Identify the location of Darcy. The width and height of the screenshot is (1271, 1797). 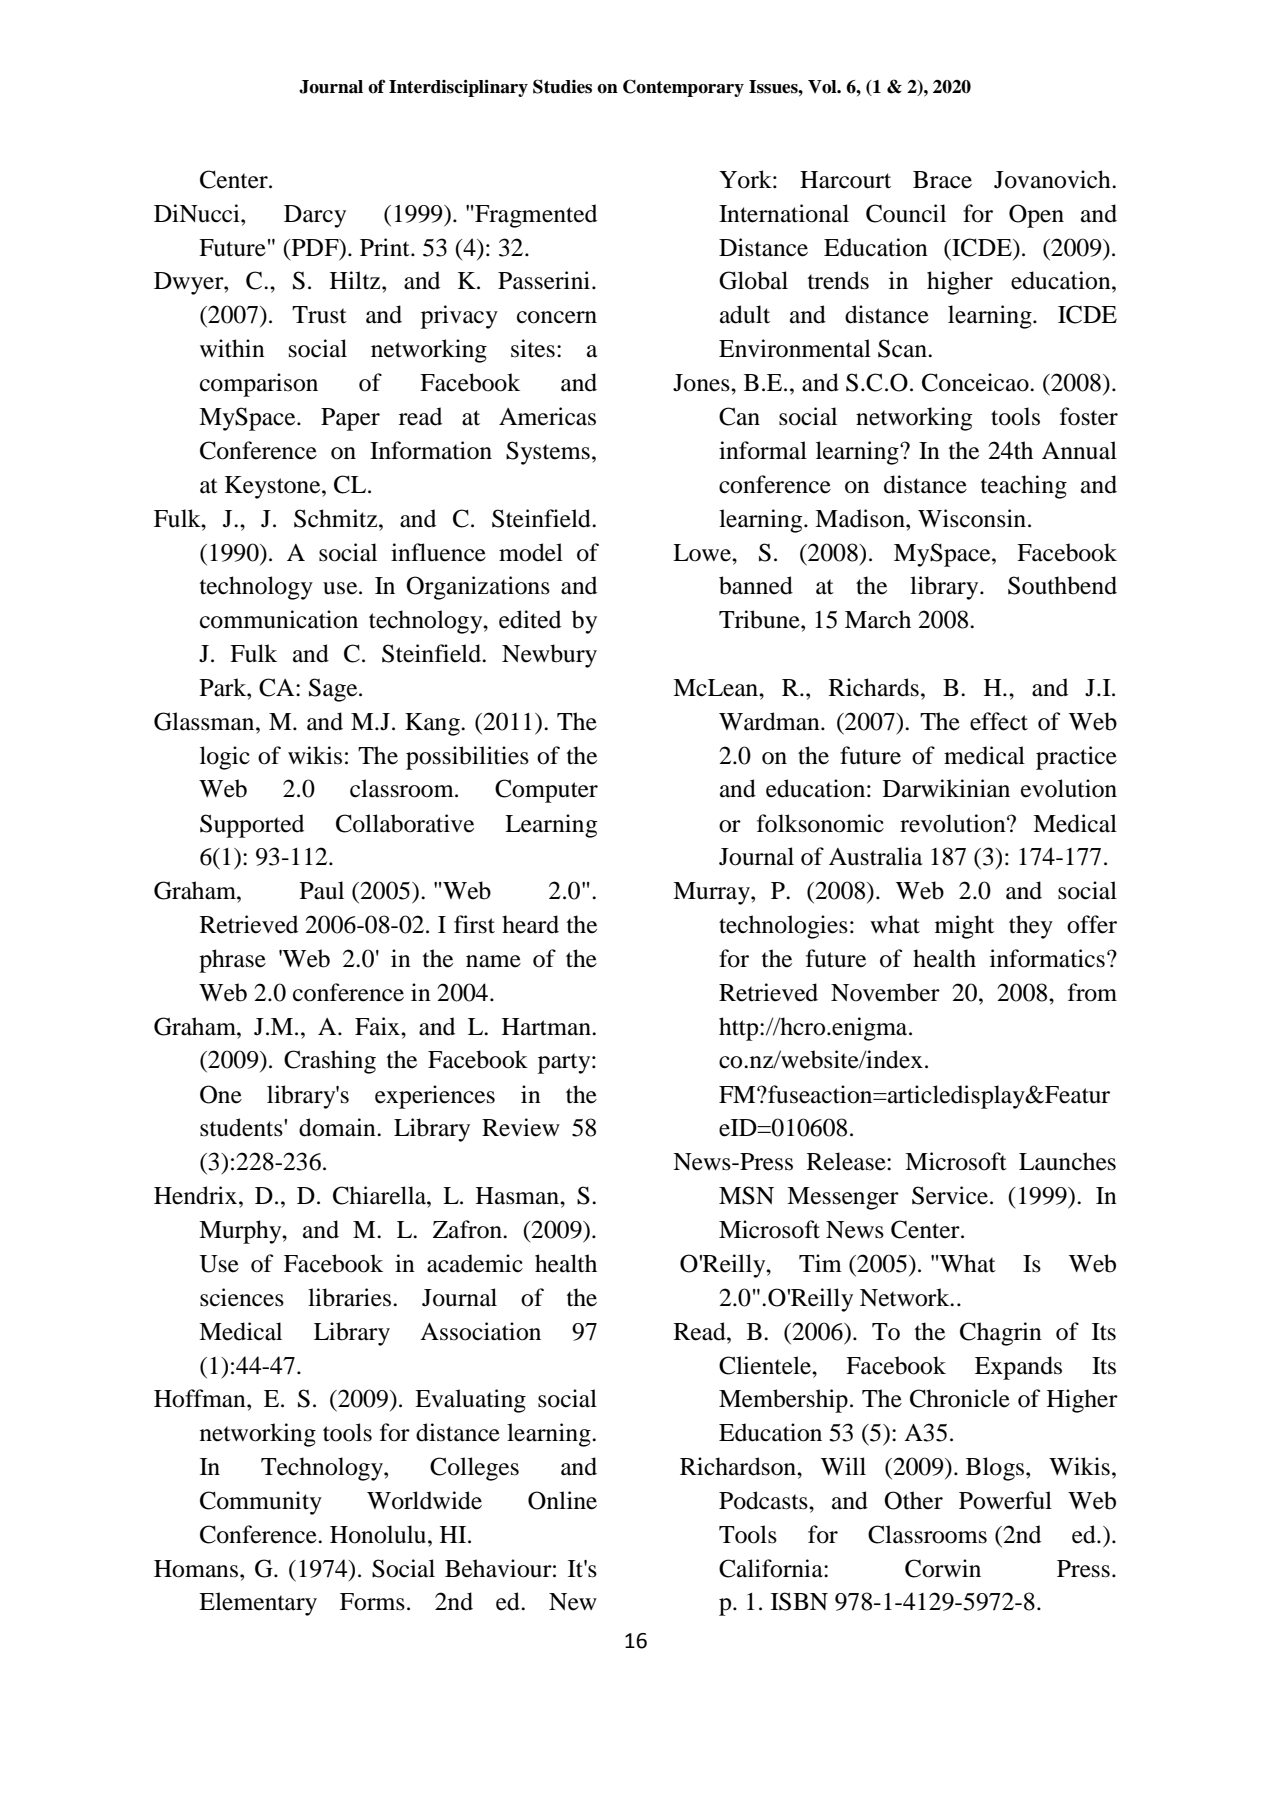
(315, 216).
